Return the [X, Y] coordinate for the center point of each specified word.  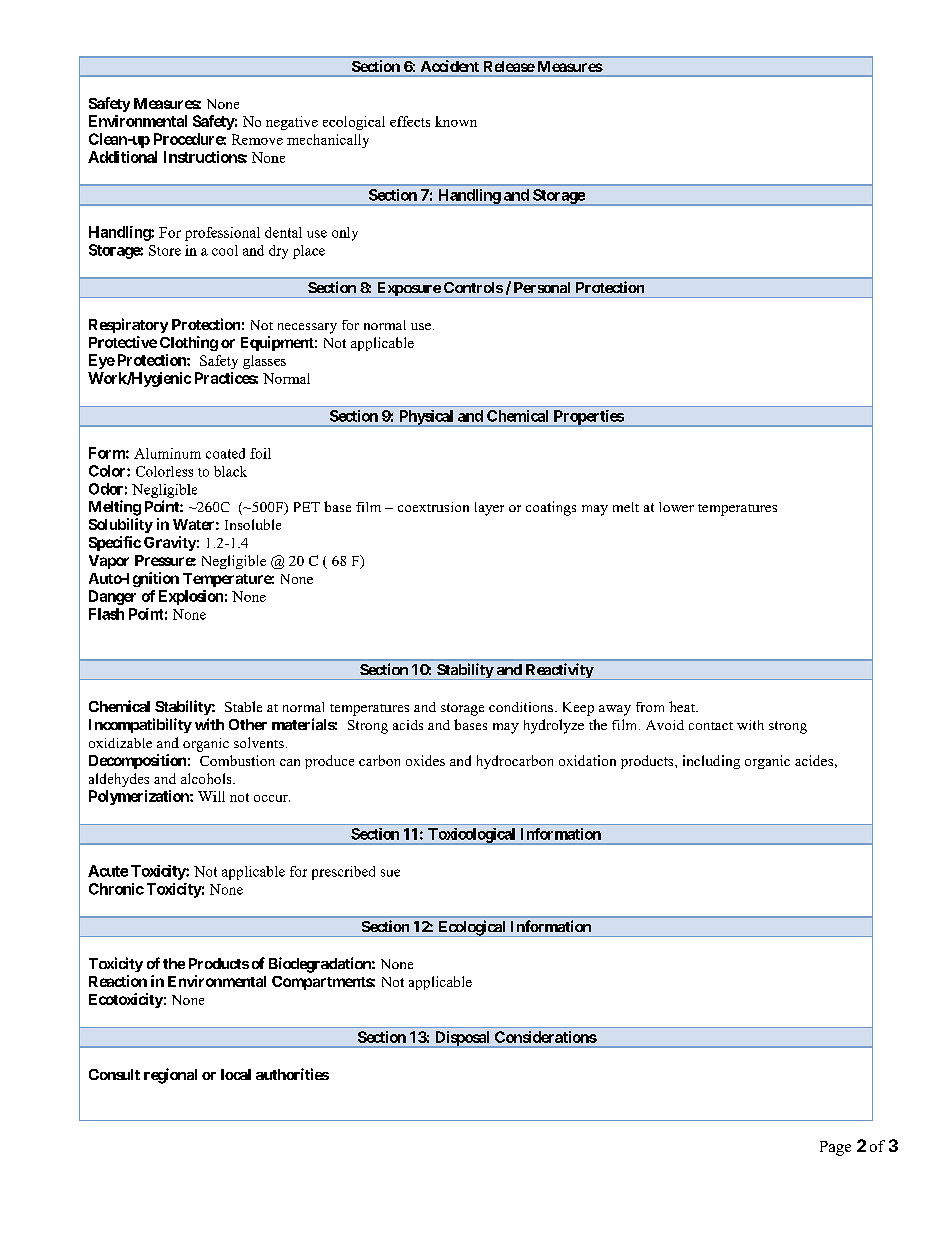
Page [835, 1148]
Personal [542, 287]
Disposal [462, 1039]
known [456, 121]
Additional [122, 157]
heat [683, 706]
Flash [106, 614]
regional [170, 1076]
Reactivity [559, 671]
